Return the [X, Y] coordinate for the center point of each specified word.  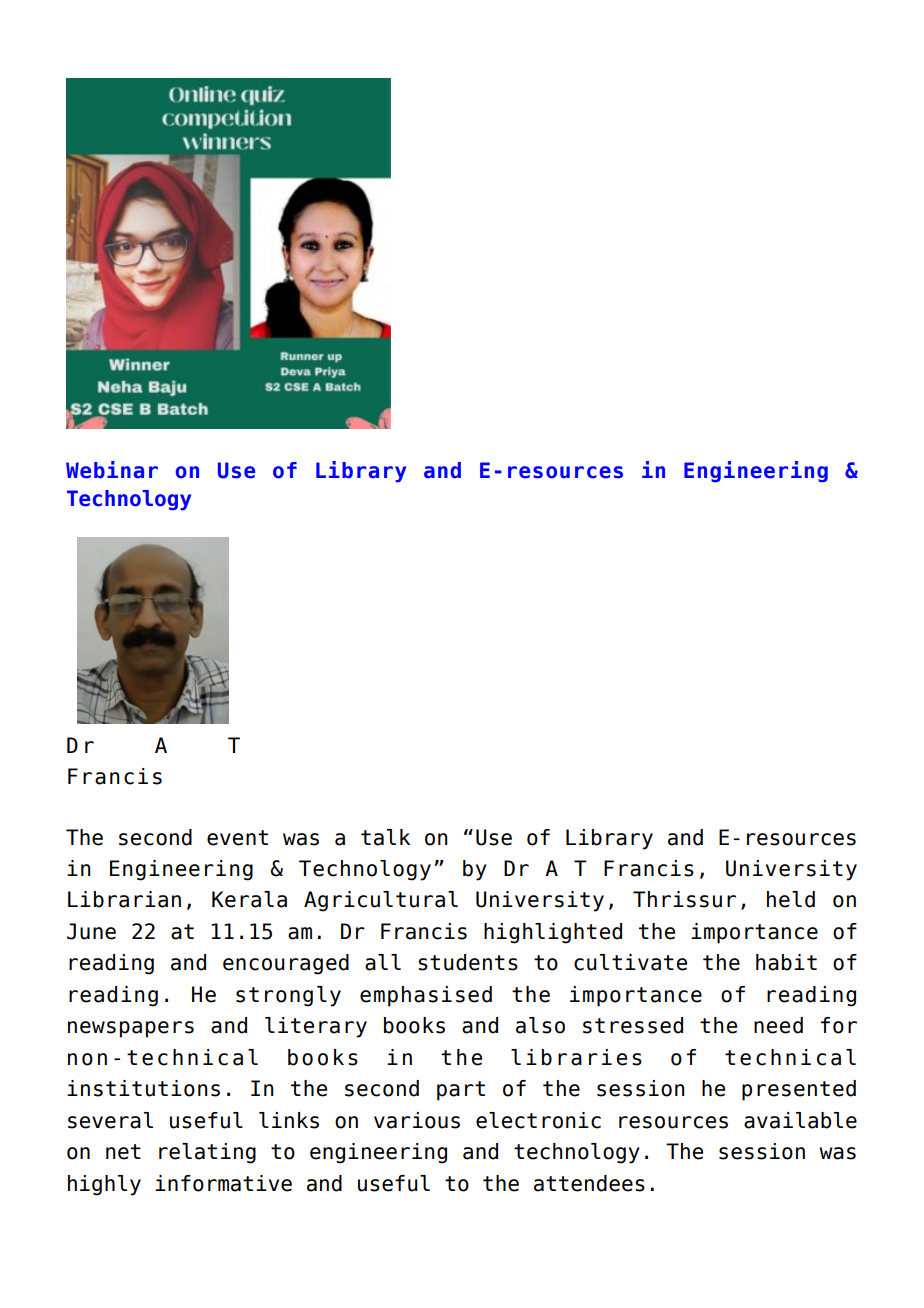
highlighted [553, 933]
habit [786, 962]
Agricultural [381, 901]
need [778, 1025]
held [791, 899]
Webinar [112, 470]
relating [207, 1153]
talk [385, 837]
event [237, 838]
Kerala [249, 899]
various [417, 1120]
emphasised [426, 996]
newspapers [131, 1029]
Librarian [124, 899]
